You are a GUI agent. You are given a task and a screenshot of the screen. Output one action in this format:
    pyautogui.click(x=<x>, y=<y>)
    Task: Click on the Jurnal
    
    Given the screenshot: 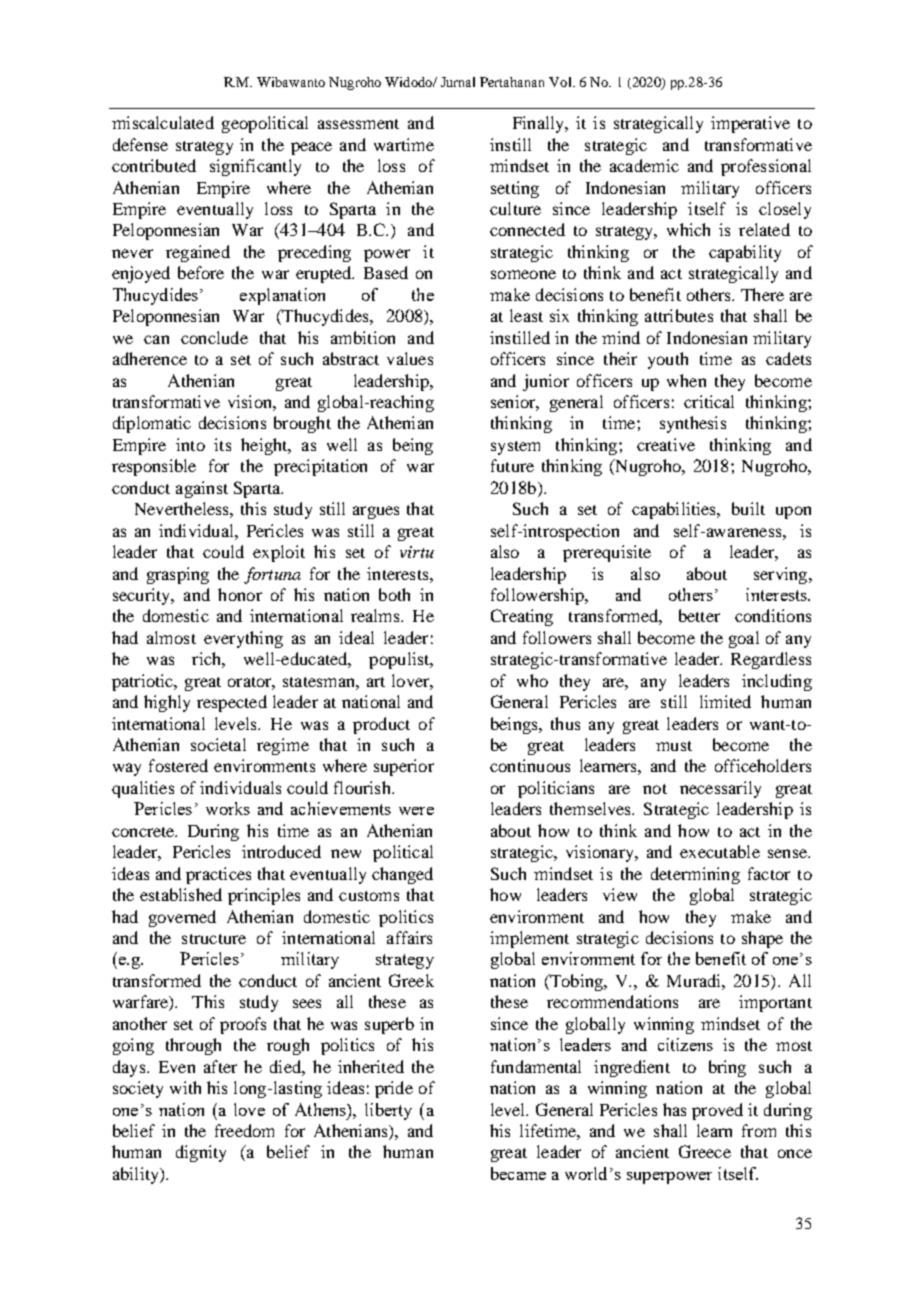 What is the action you would take?
    pyautogui.click(x=458, y=82)
